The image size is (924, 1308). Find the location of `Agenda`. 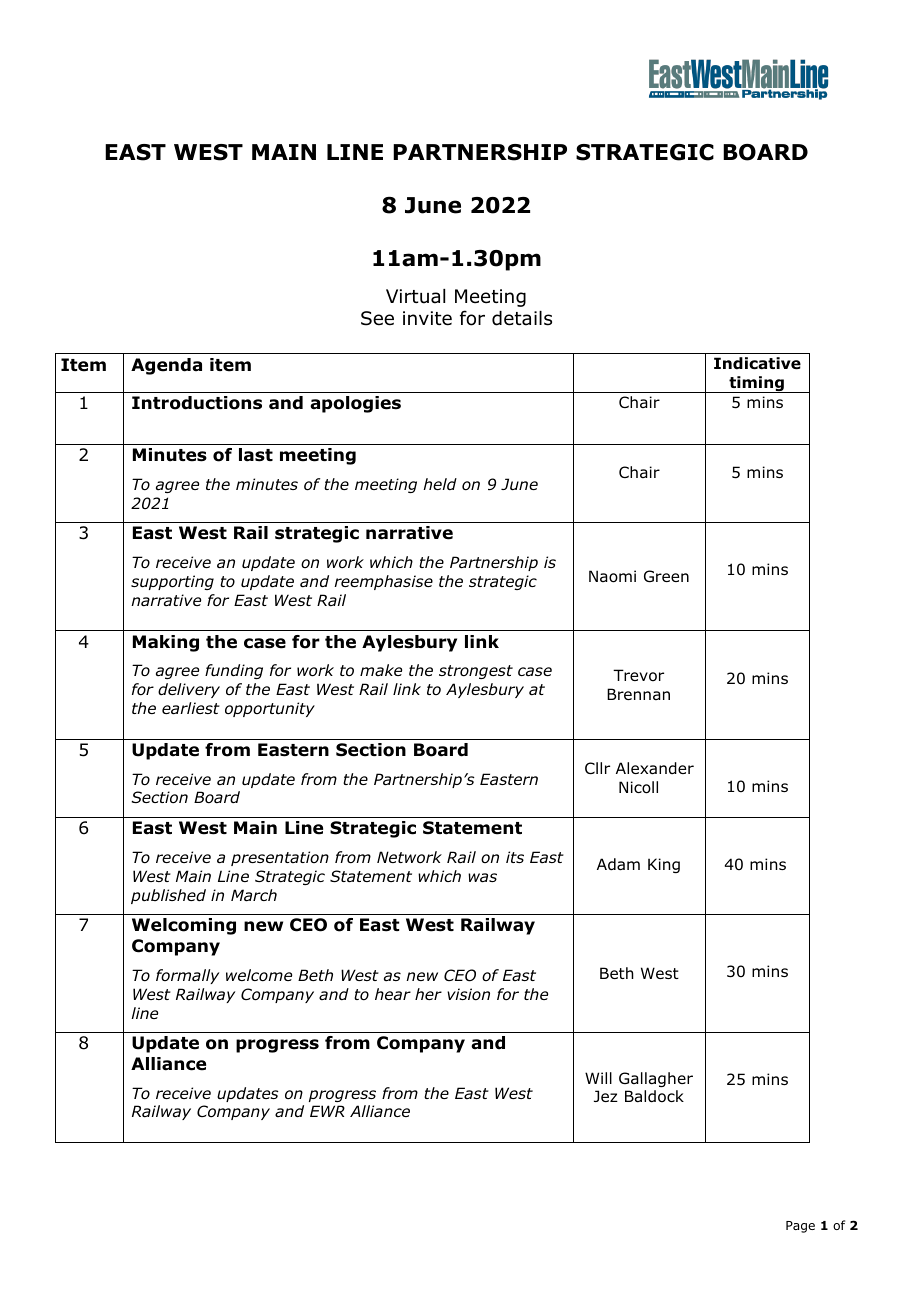

Agenda is located at coordinates (166, 366).
